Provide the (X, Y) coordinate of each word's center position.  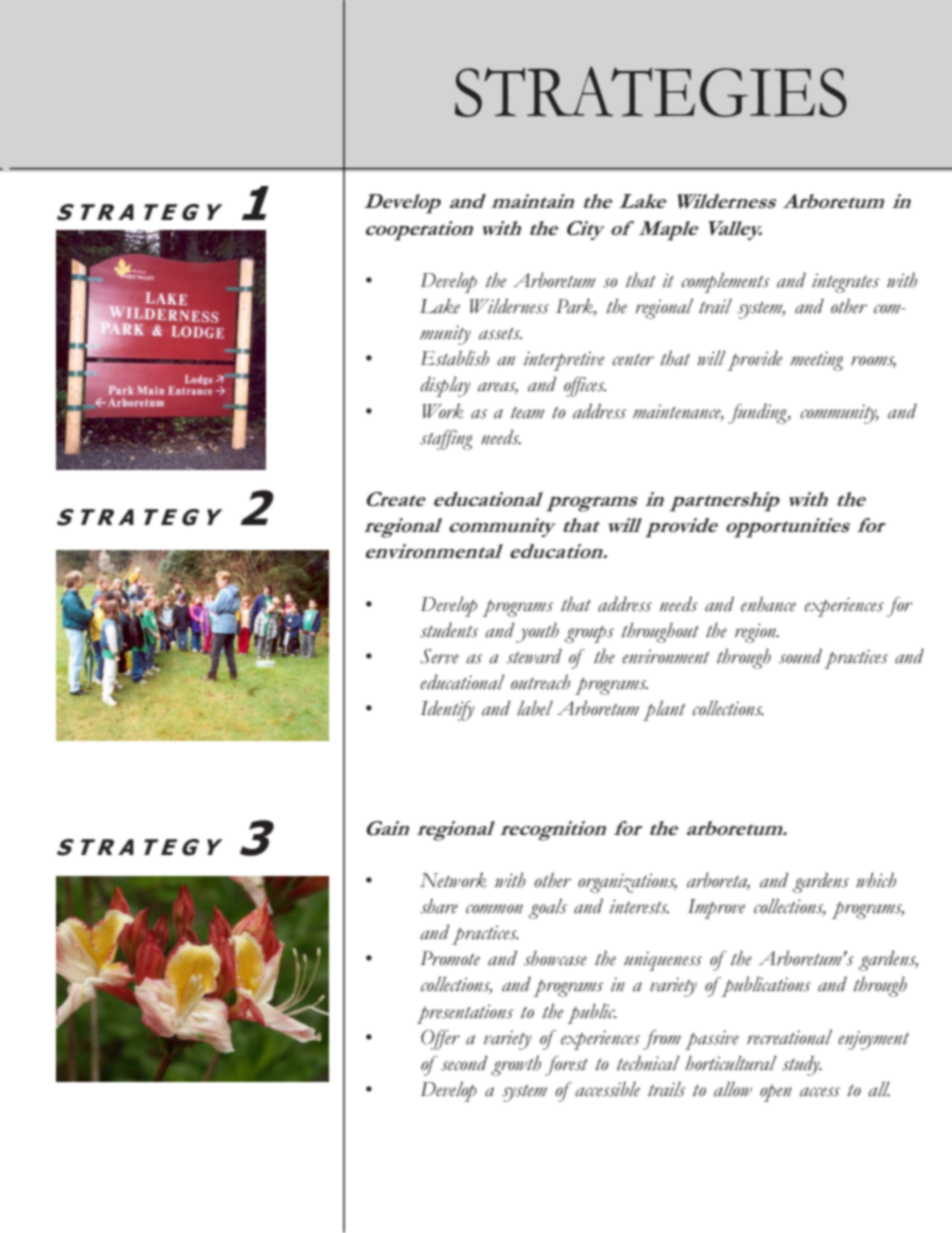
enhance (768, 604)
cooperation (419, 231)
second (464, 1063)
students (449, 630)
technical (648, 1063)
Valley (735, 230)
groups (589, 634)
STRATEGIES (651, 92)
